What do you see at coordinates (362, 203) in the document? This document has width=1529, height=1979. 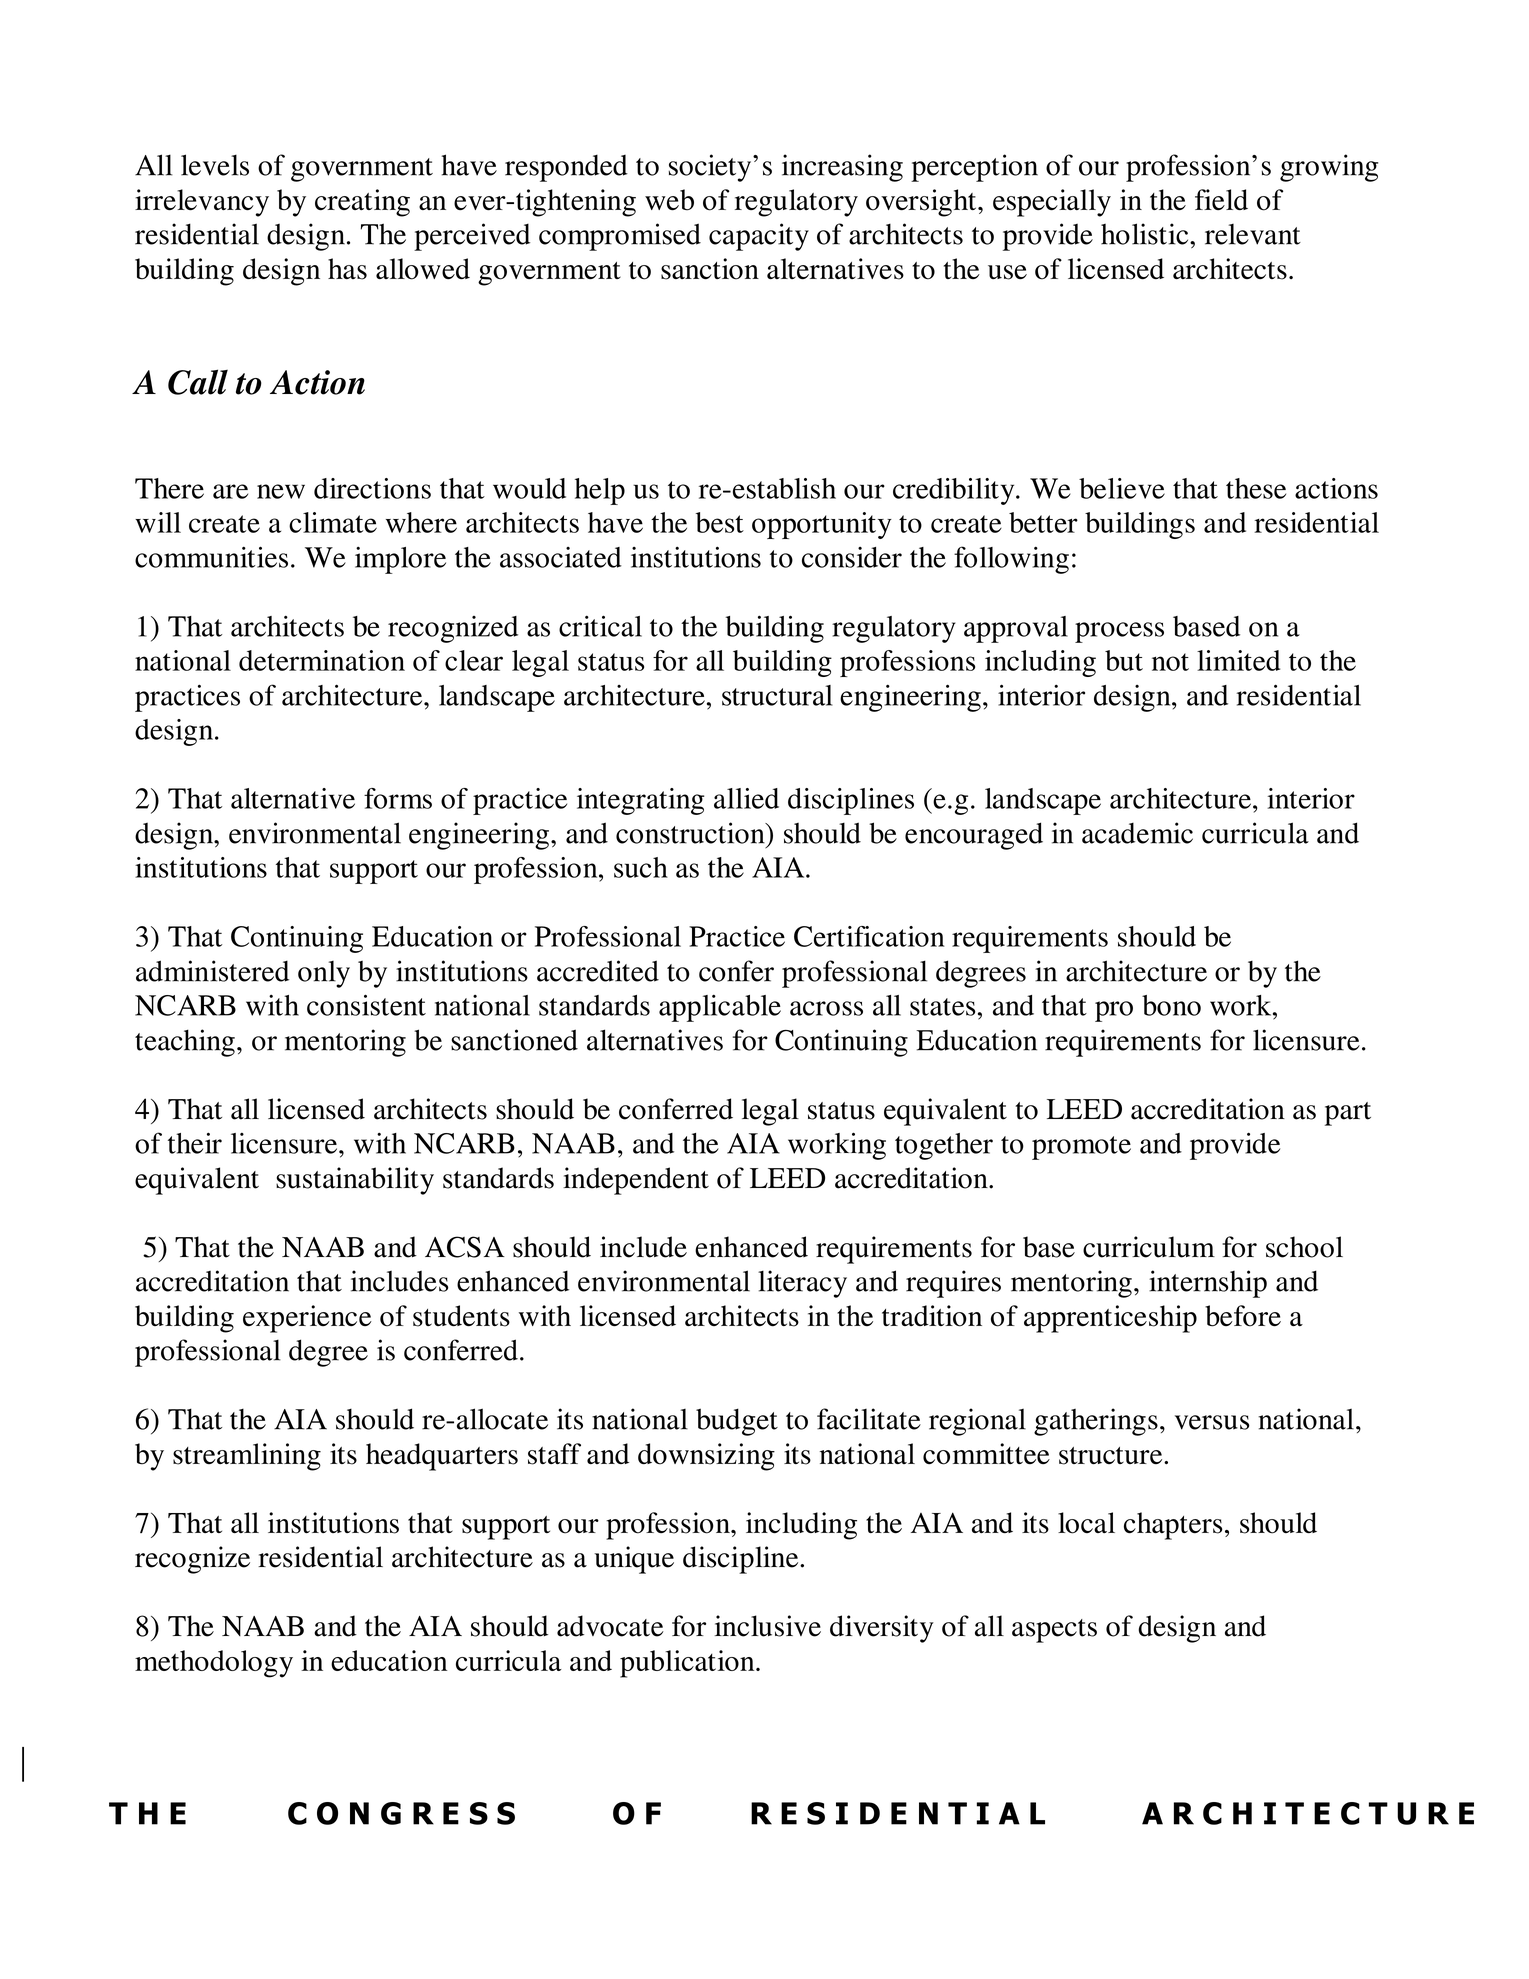 I see `creating` at bounding box center [362, 203].
